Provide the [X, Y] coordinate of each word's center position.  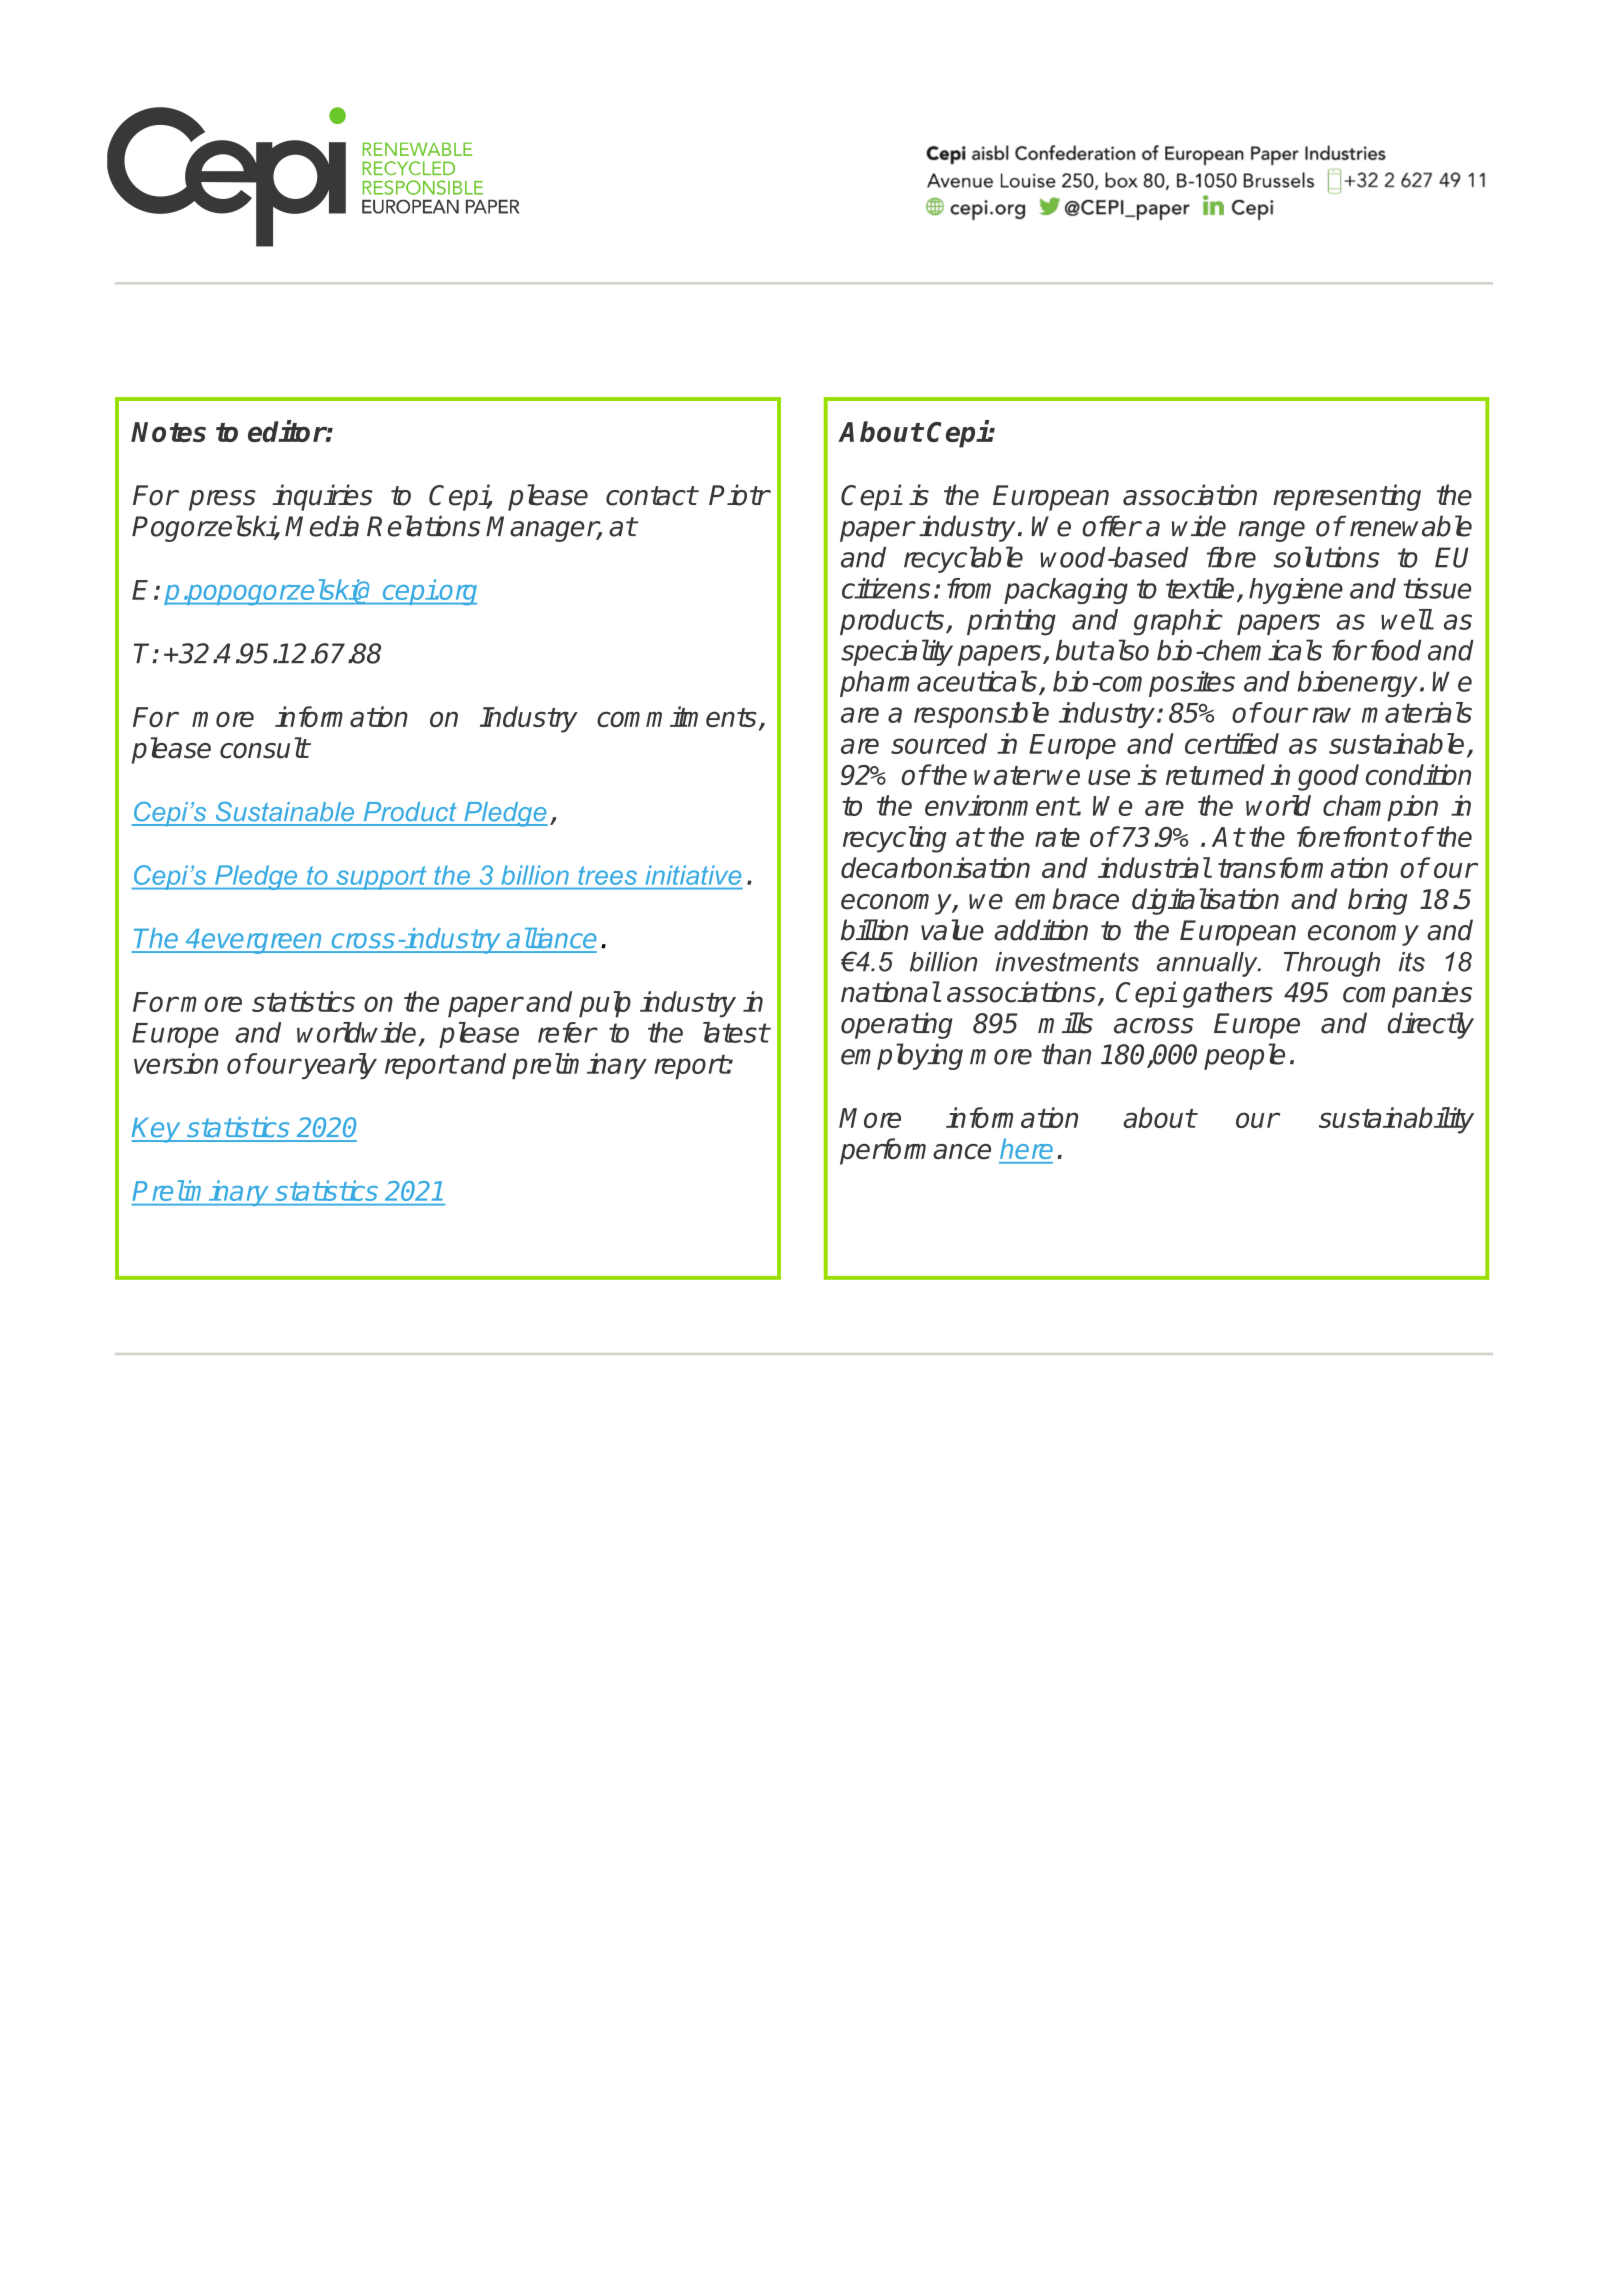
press [222, 500]
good [1328, 777]
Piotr [739, 495]
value [952, 930]
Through [1332, 964]
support [381, 878]
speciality [897, 652]
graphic [1178, 622]
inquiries [322, 497]
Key [157, 1130]
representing [1347, 497]
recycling [895, 839]
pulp [605, 1004]
